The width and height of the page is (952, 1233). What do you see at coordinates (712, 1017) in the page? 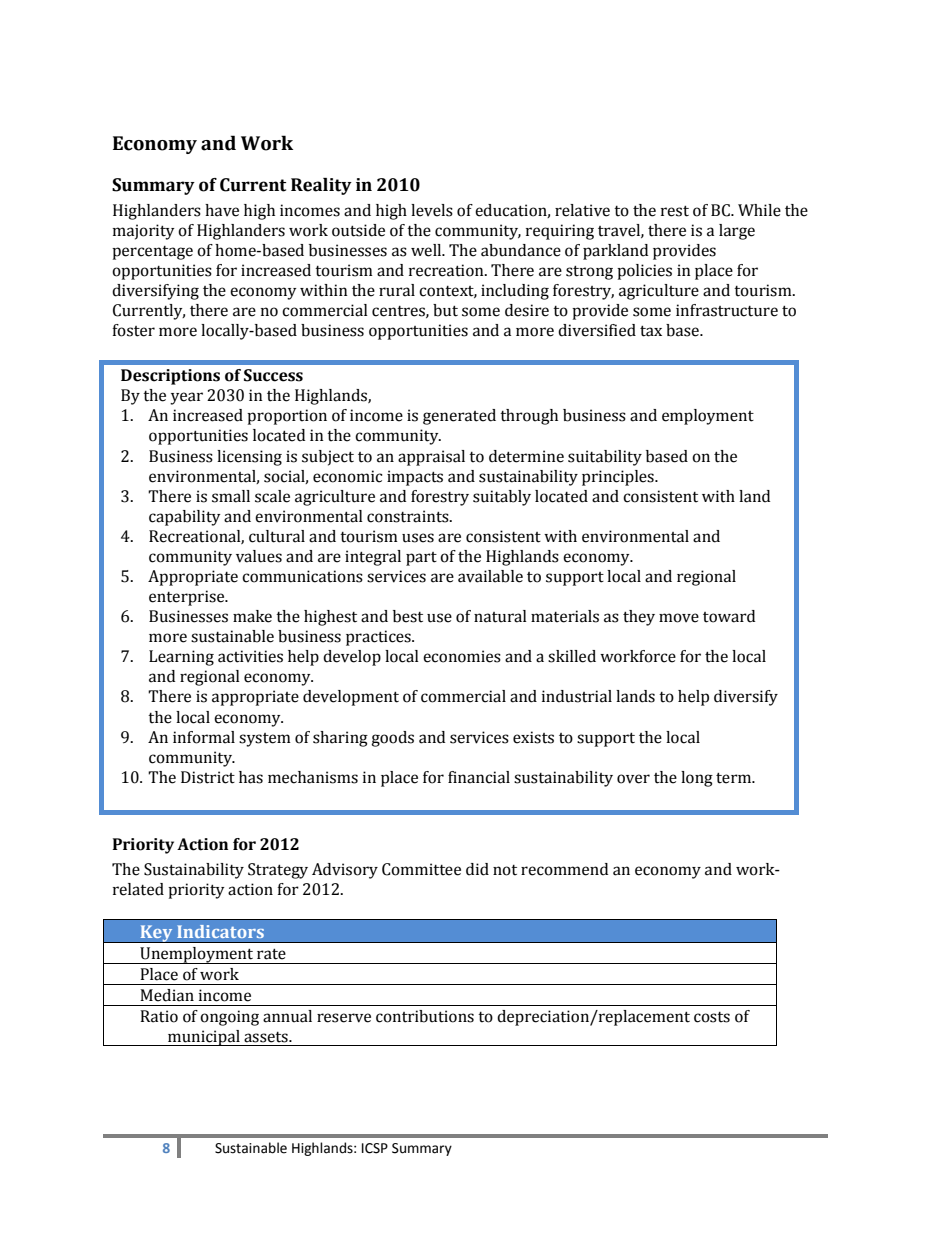
I see `costs` at bounding box center [712, 1017].
